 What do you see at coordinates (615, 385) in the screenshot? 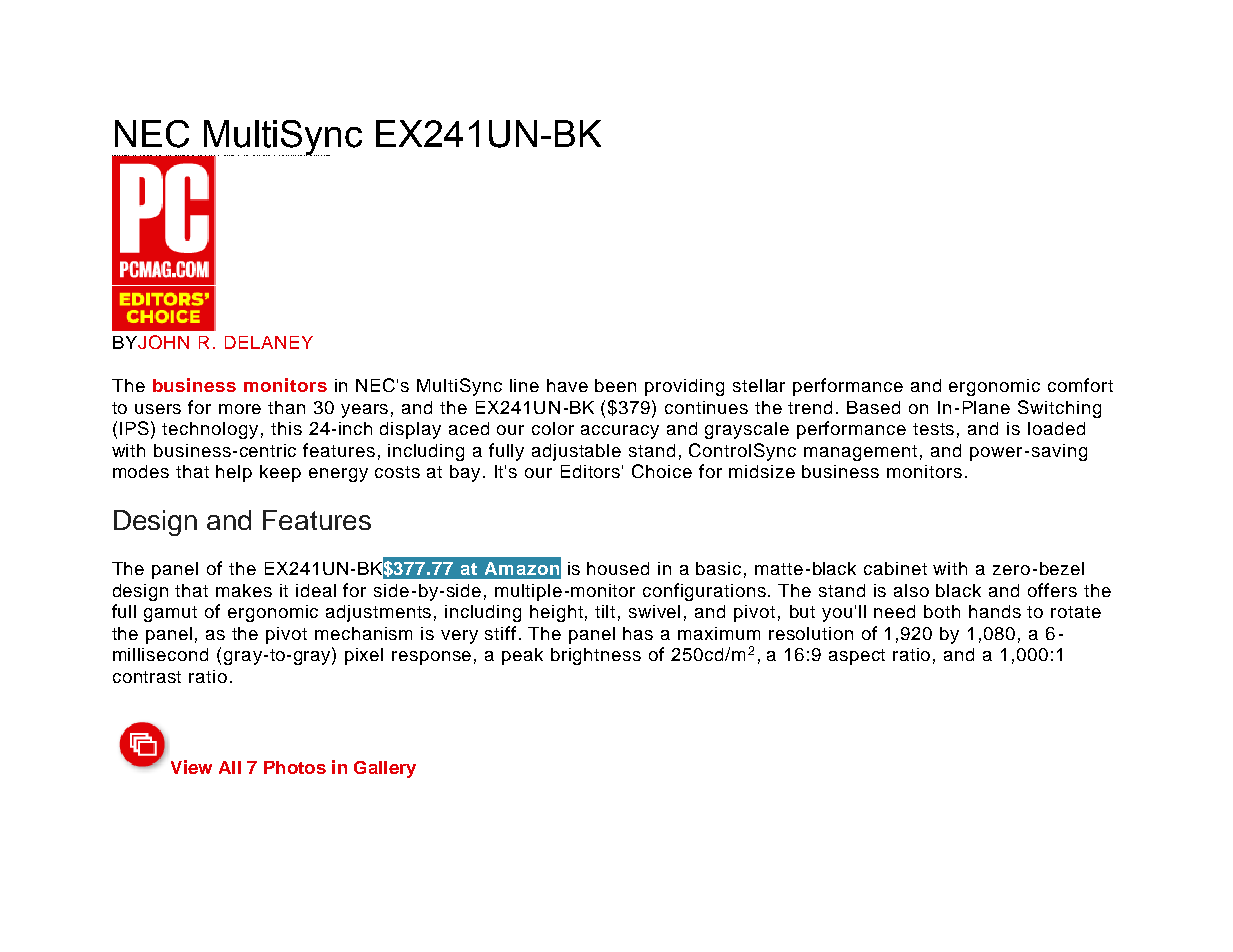
I see `been` at bounding box center [615, 385].
